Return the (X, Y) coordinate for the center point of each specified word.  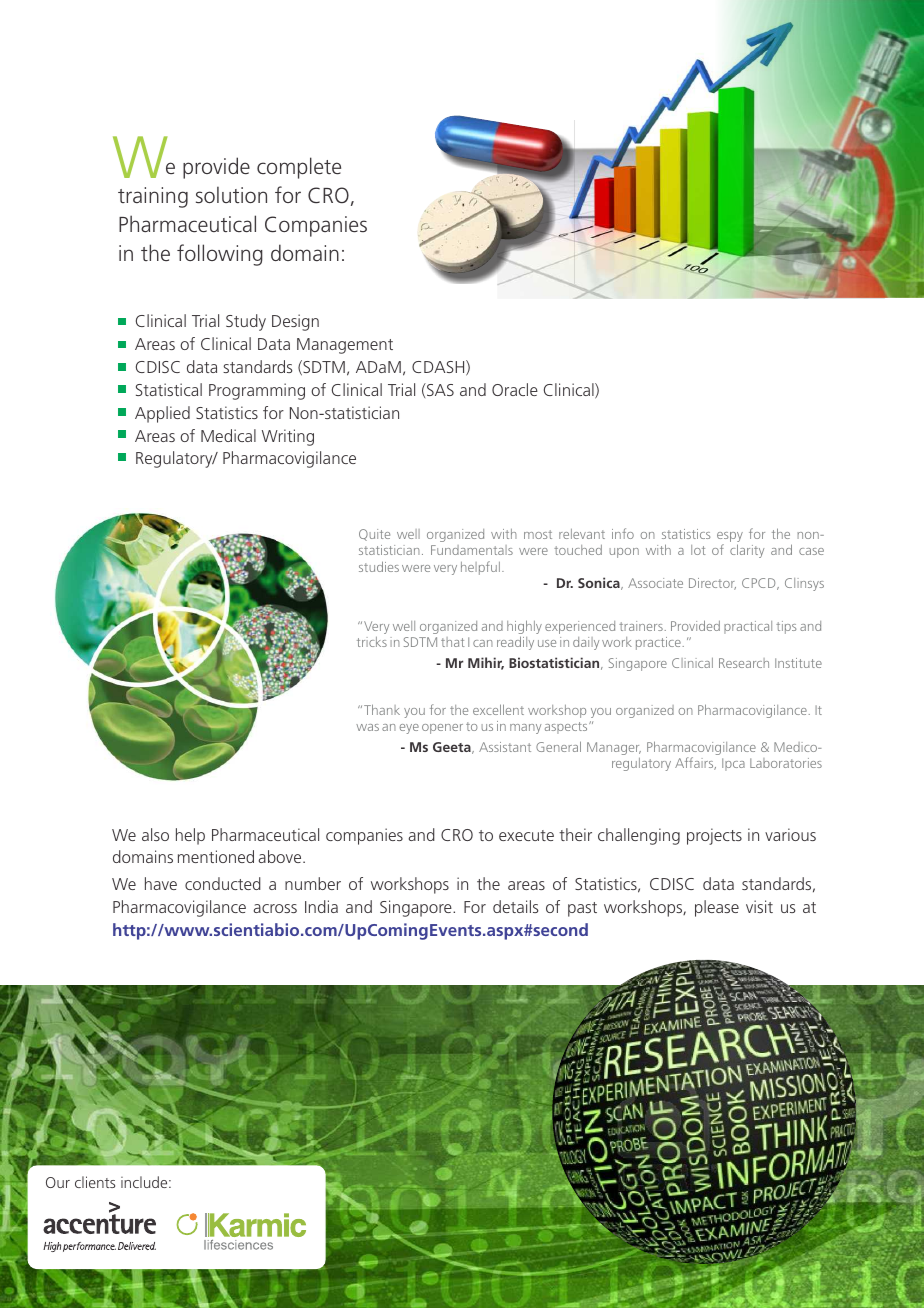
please (717, 908)
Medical (228, 435)
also (155, 834)
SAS (439, 389)
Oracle (515, 389)
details (515, 906)
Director (712, 584)
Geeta (453, 748)
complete (299, 168)
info (623, 533)
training (153, 197)
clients (95, 1182)
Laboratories (786, 763)
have (161, 883)
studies (379, 566)
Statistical (169, 389)
